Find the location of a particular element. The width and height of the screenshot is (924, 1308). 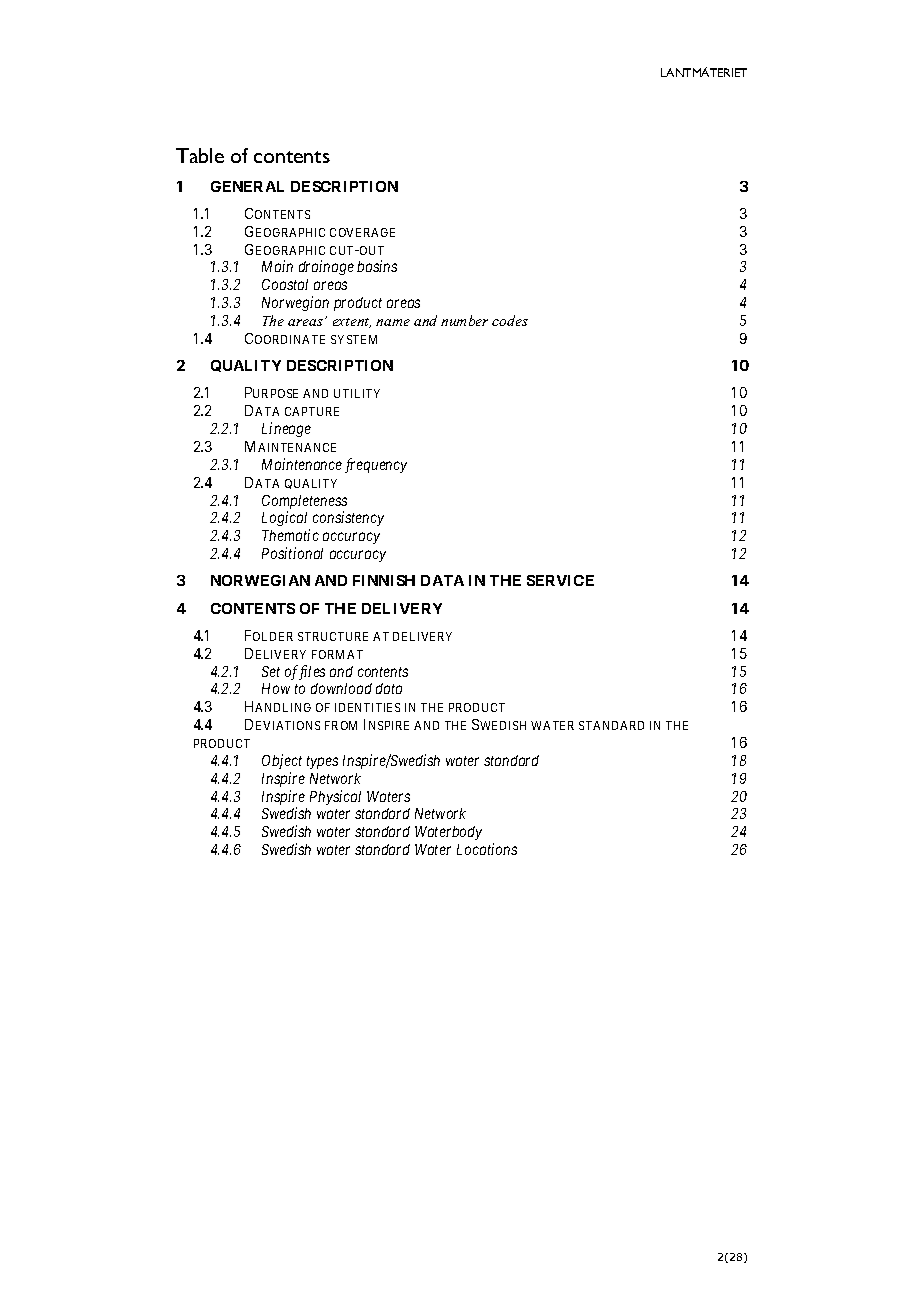

SERVICE is located at coordinates (560, 580).
